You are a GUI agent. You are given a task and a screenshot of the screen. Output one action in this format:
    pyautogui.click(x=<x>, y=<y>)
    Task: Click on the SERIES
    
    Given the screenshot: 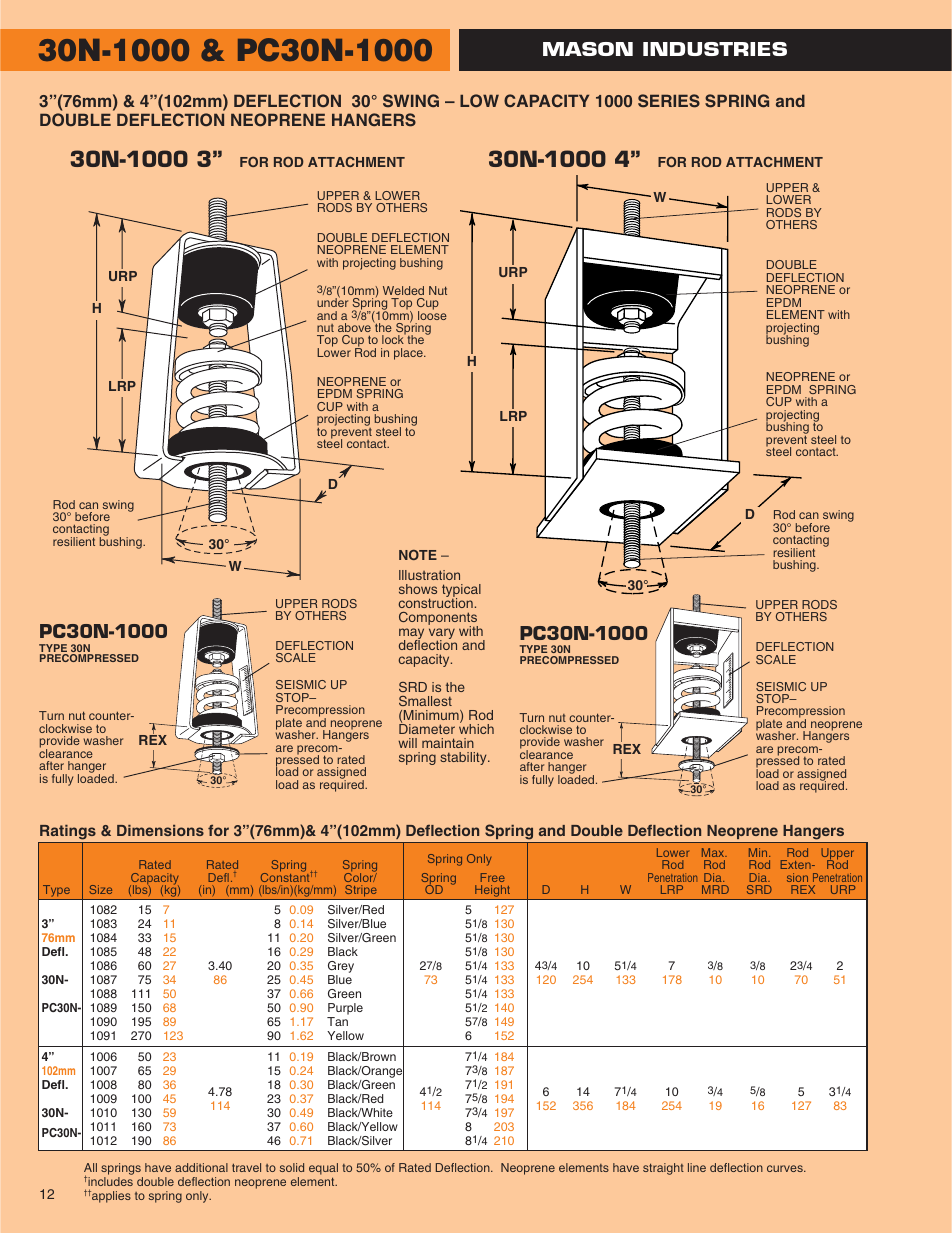 What is the action you would take?
    pyautogui.click(x=669, y=101)
